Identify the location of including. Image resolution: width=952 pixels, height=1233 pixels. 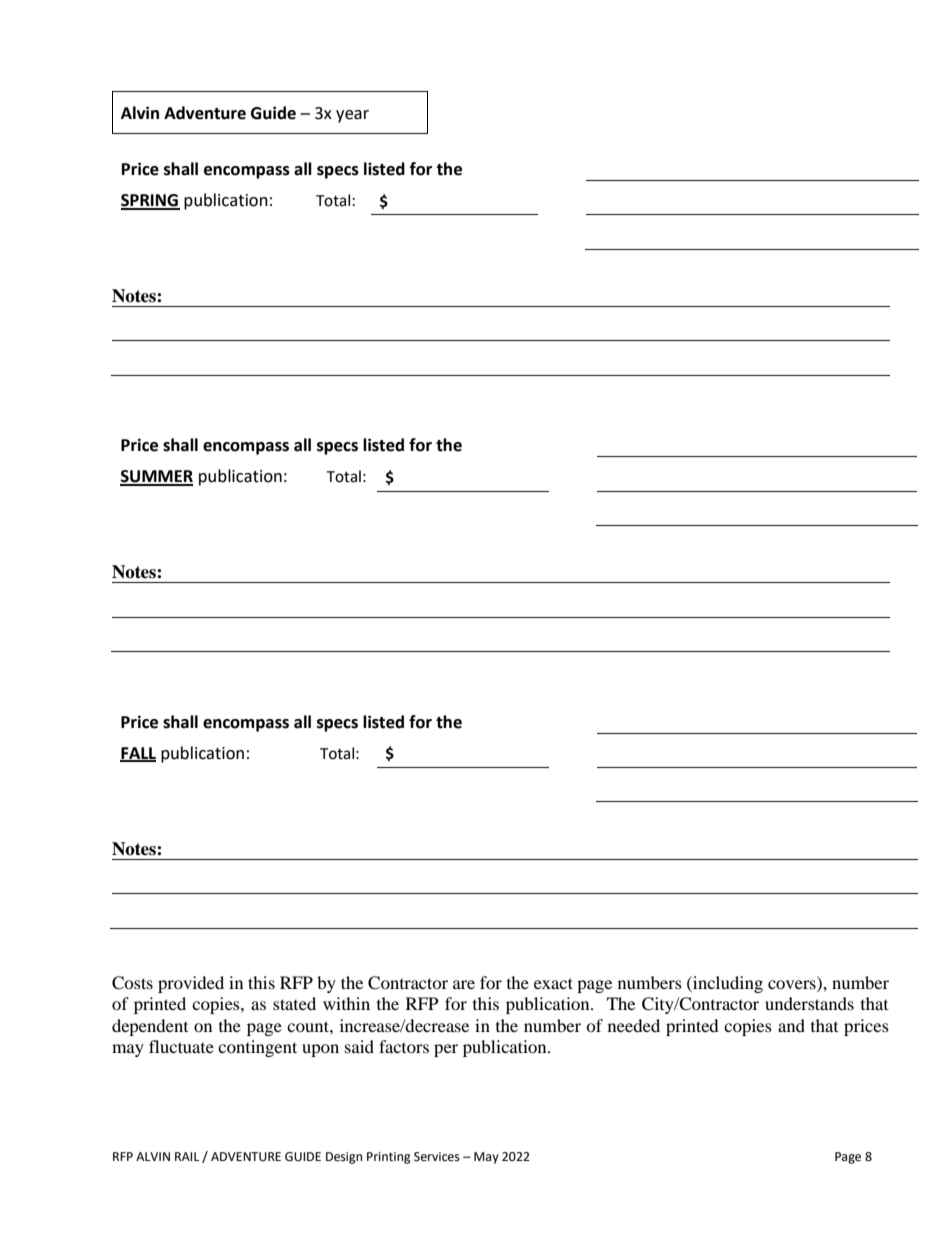
(727, 984).
